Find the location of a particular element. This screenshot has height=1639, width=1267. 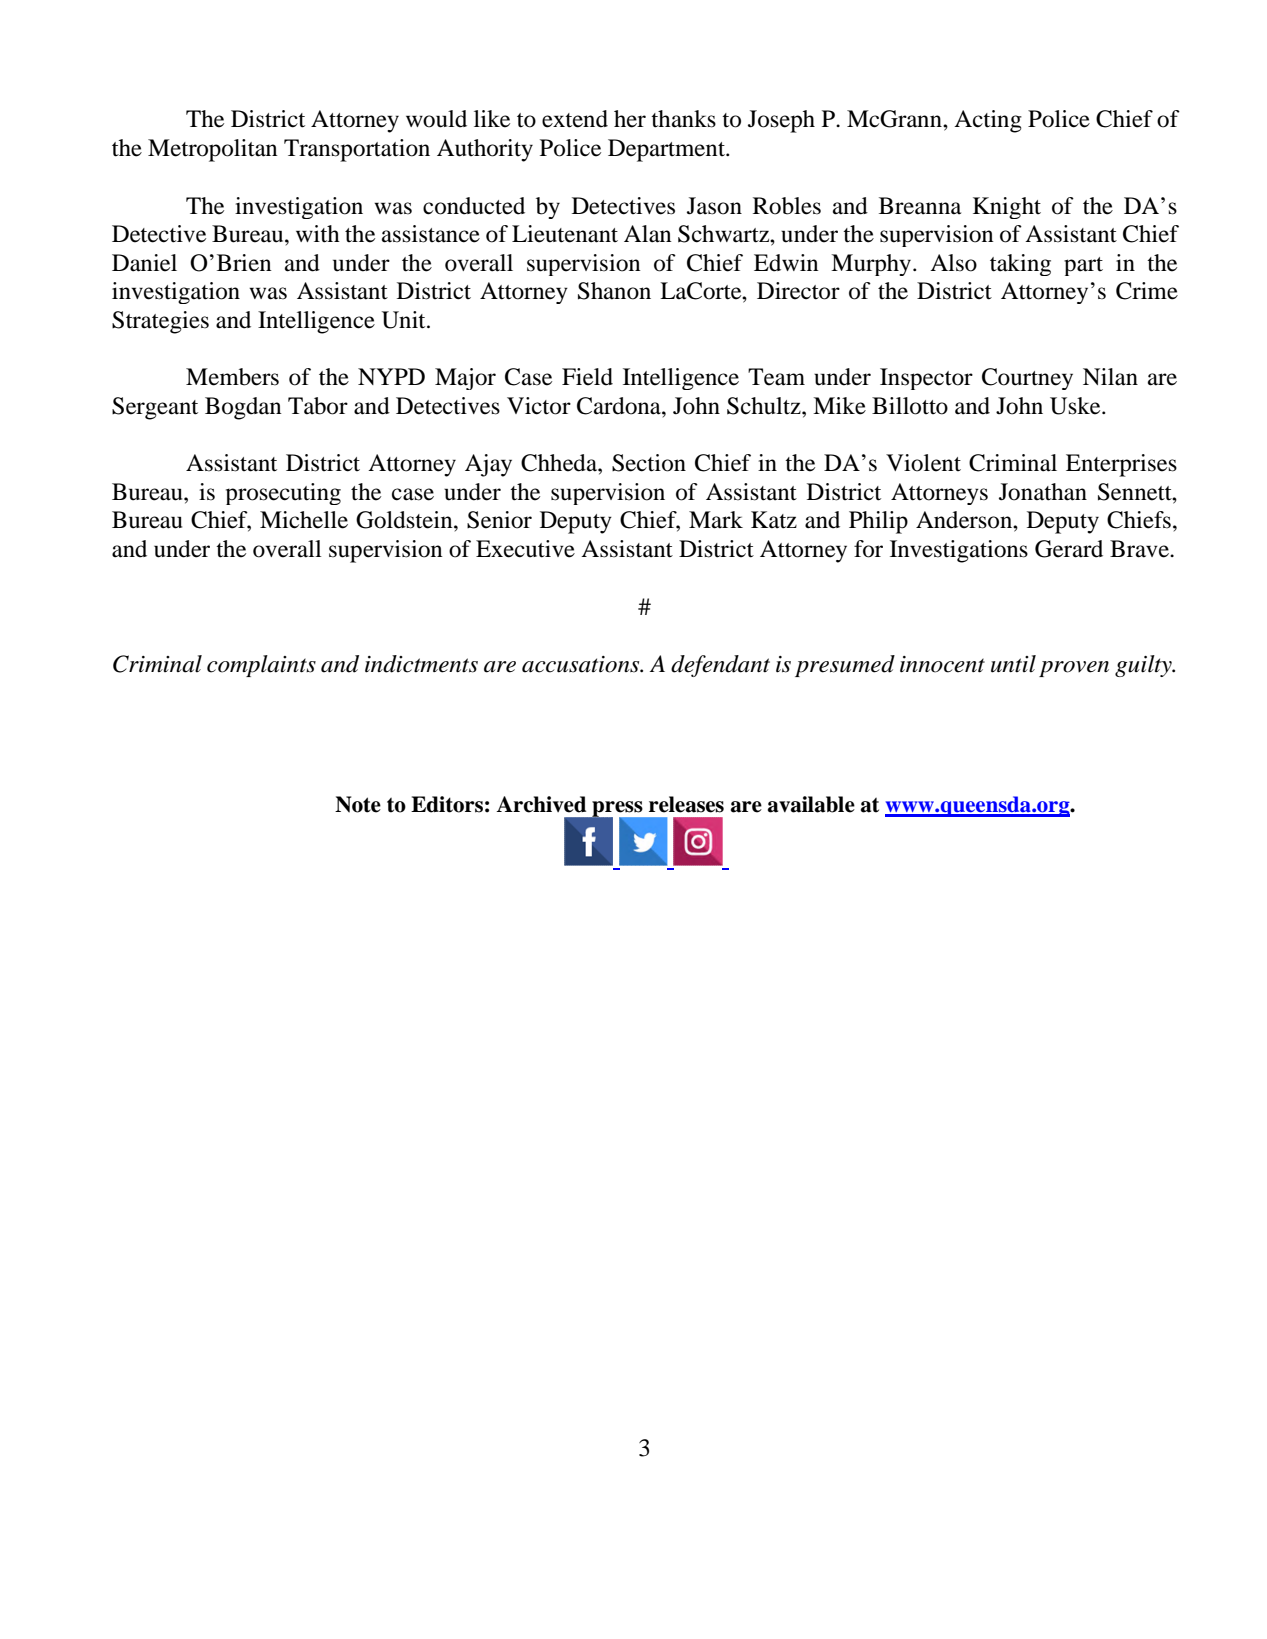

prosecuting is located at coordinates (283, 494).
